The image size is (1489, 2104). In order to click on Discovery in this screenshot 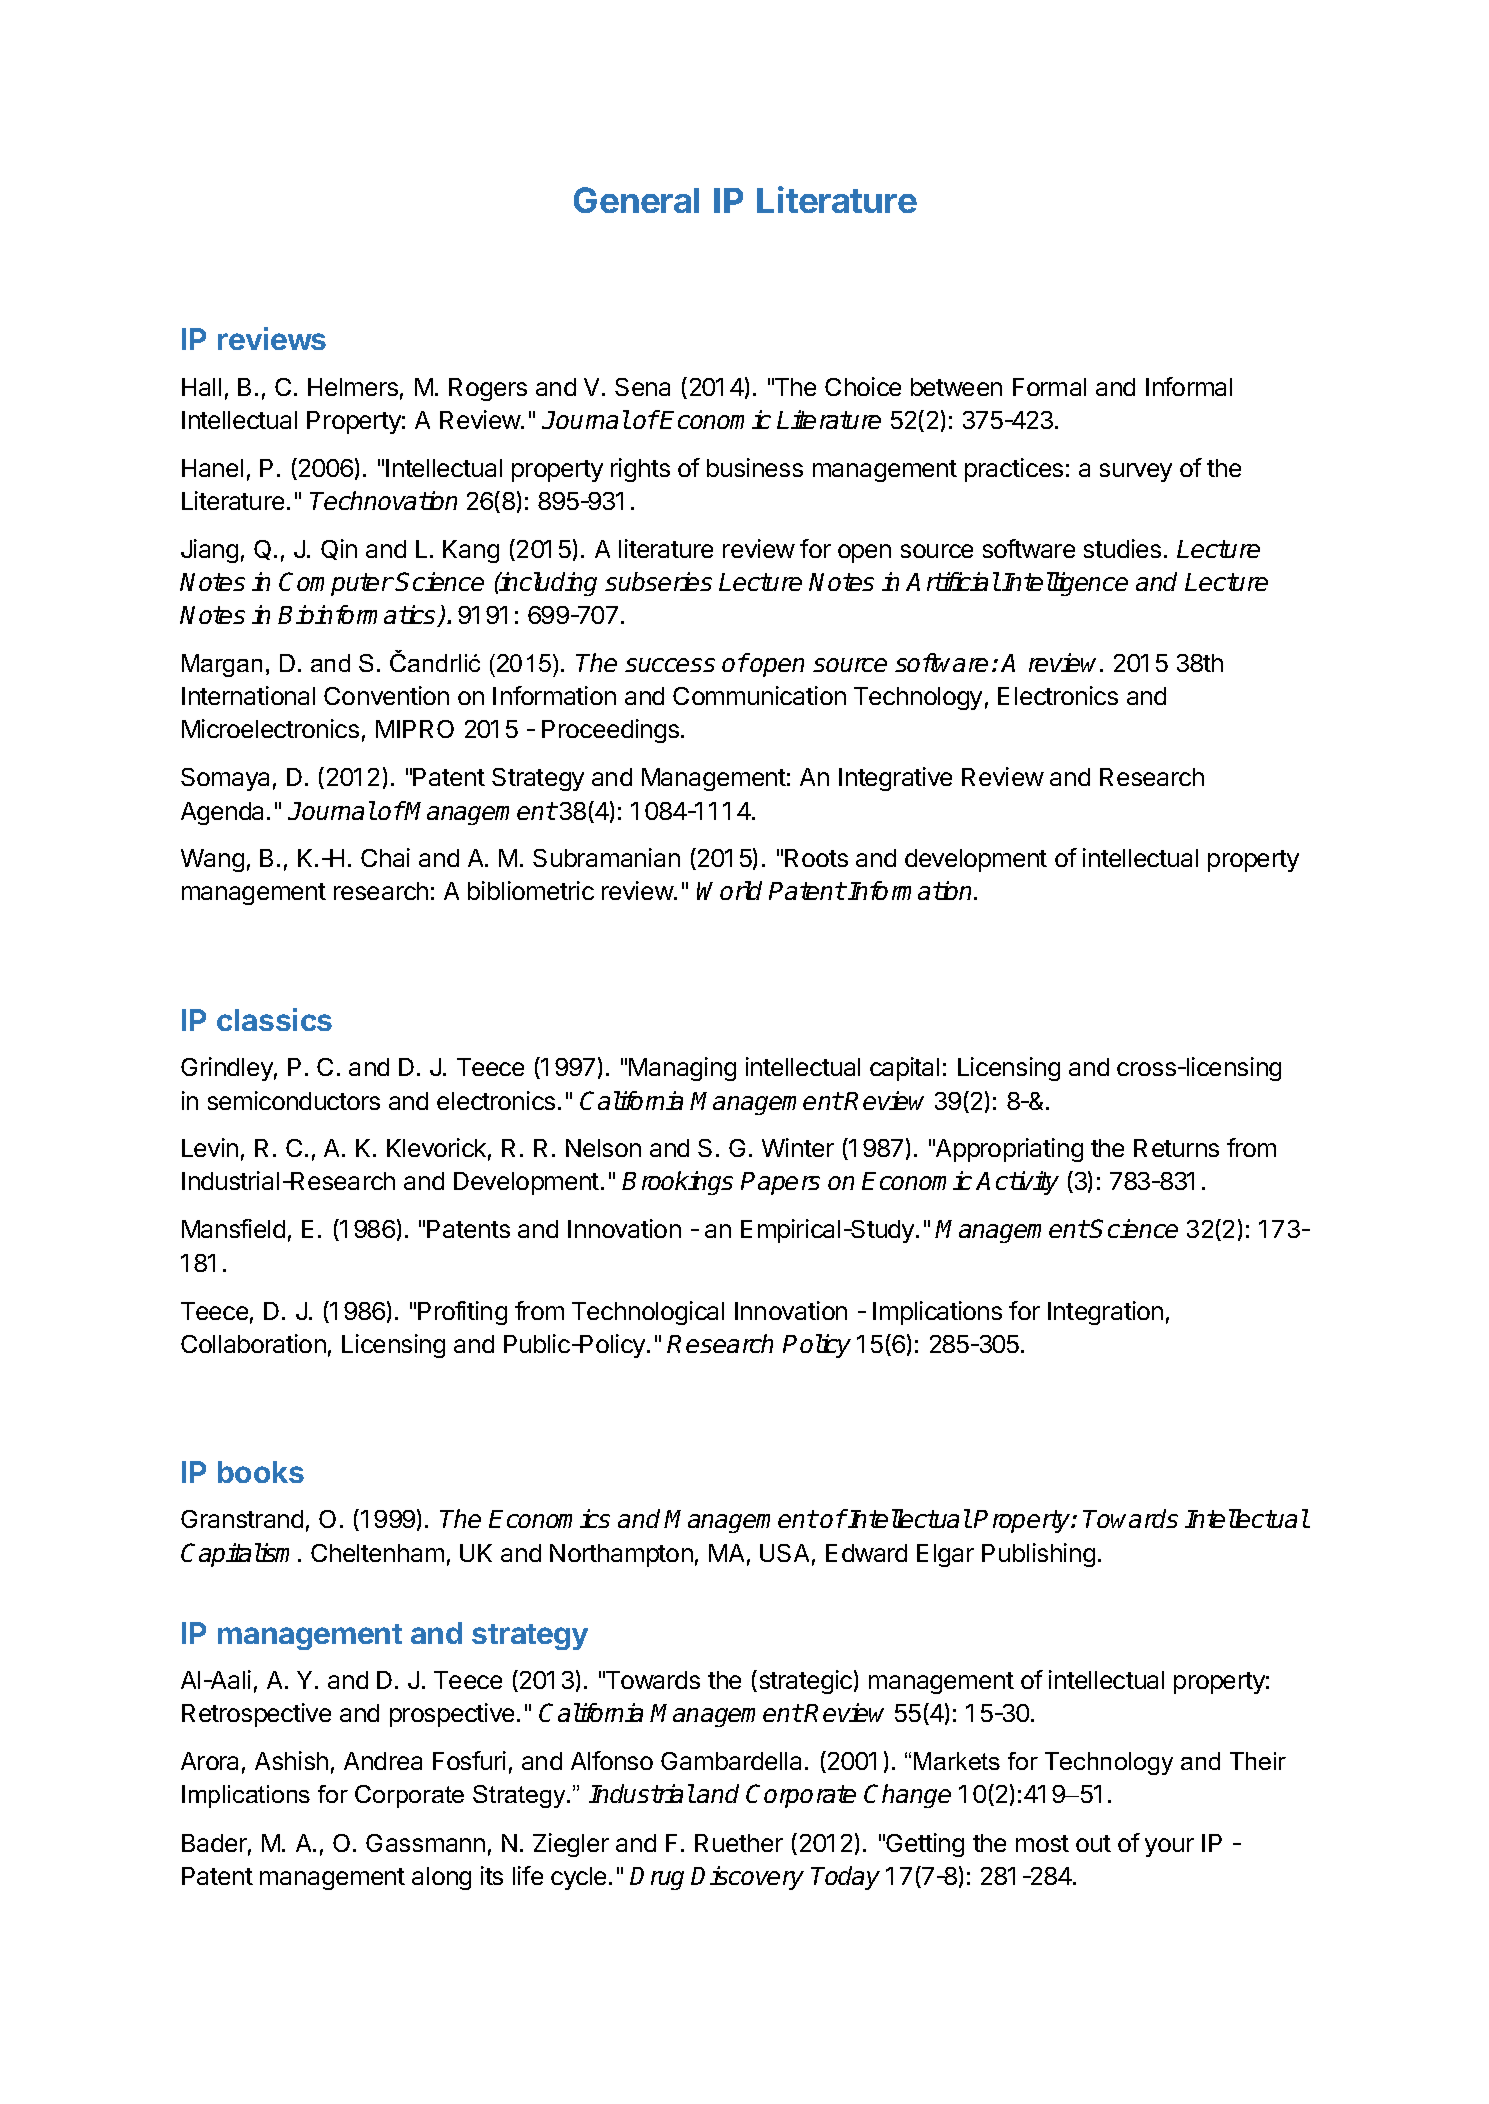, I will do `click(747, 1878)`.
